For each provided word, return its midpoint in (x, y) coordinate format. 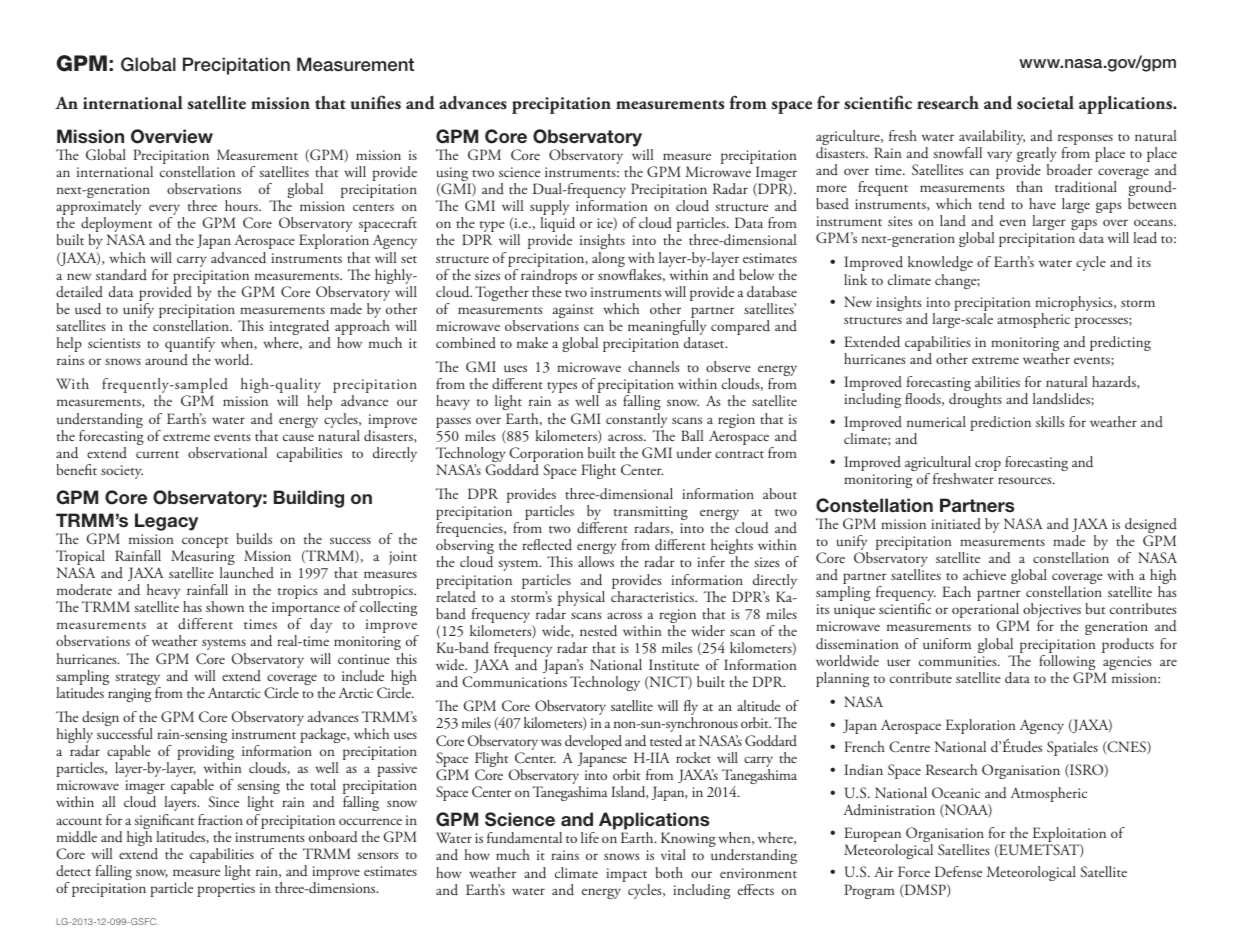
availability (992, 139)
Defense (958, 871)
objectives (1052, 612)
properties (226, 890)
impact (628, 876)
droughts (975, 400)
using (453, 175)
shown (225, 606)
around (166, 360)
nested (598, 631)
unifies (376, 102)
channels (654, 366)
